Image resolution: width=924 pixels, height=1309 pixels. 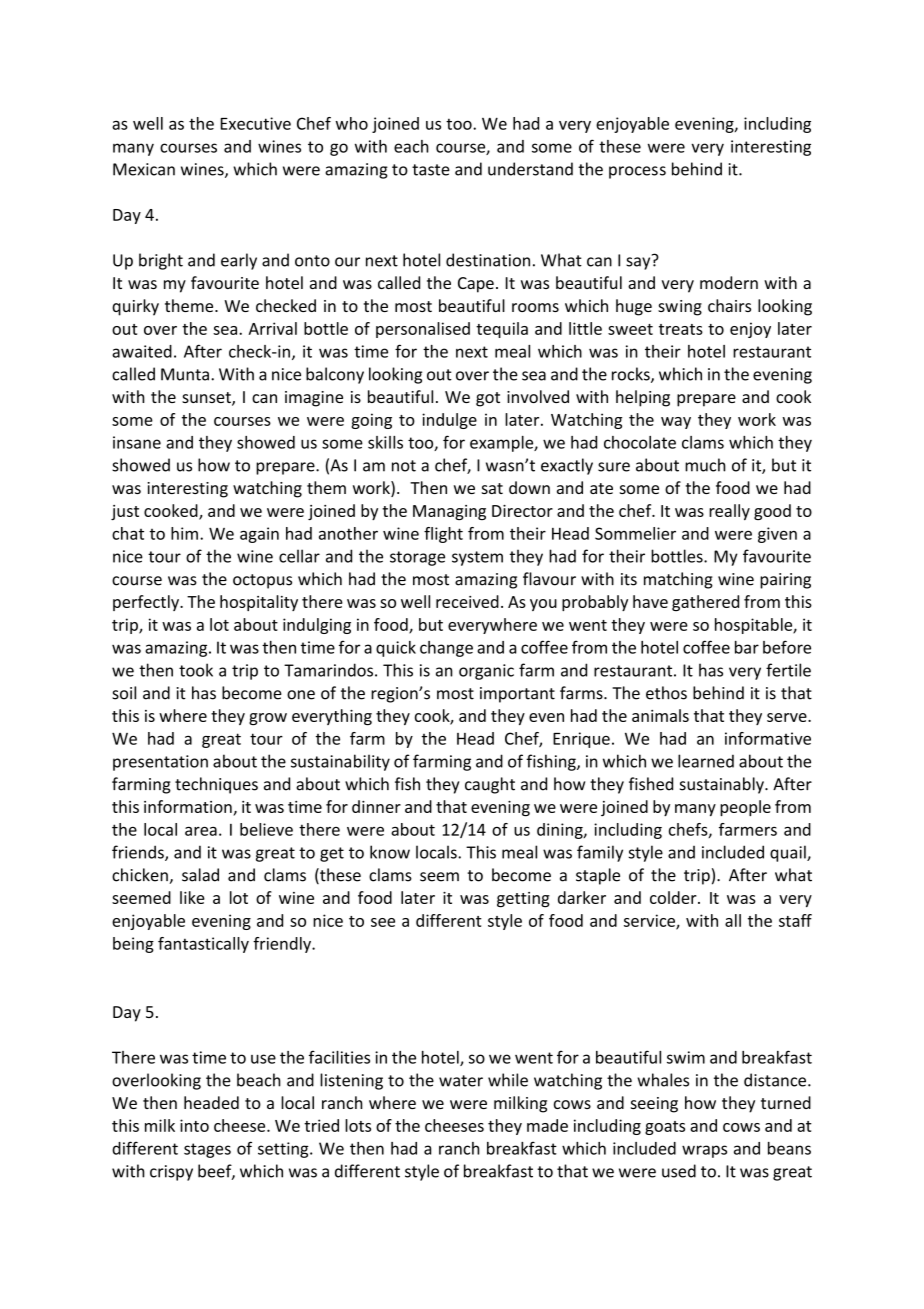 What do you see at coordinates (207, 1150) in the screenshot?
I see `stages` at bounding box center [207, 1150].
